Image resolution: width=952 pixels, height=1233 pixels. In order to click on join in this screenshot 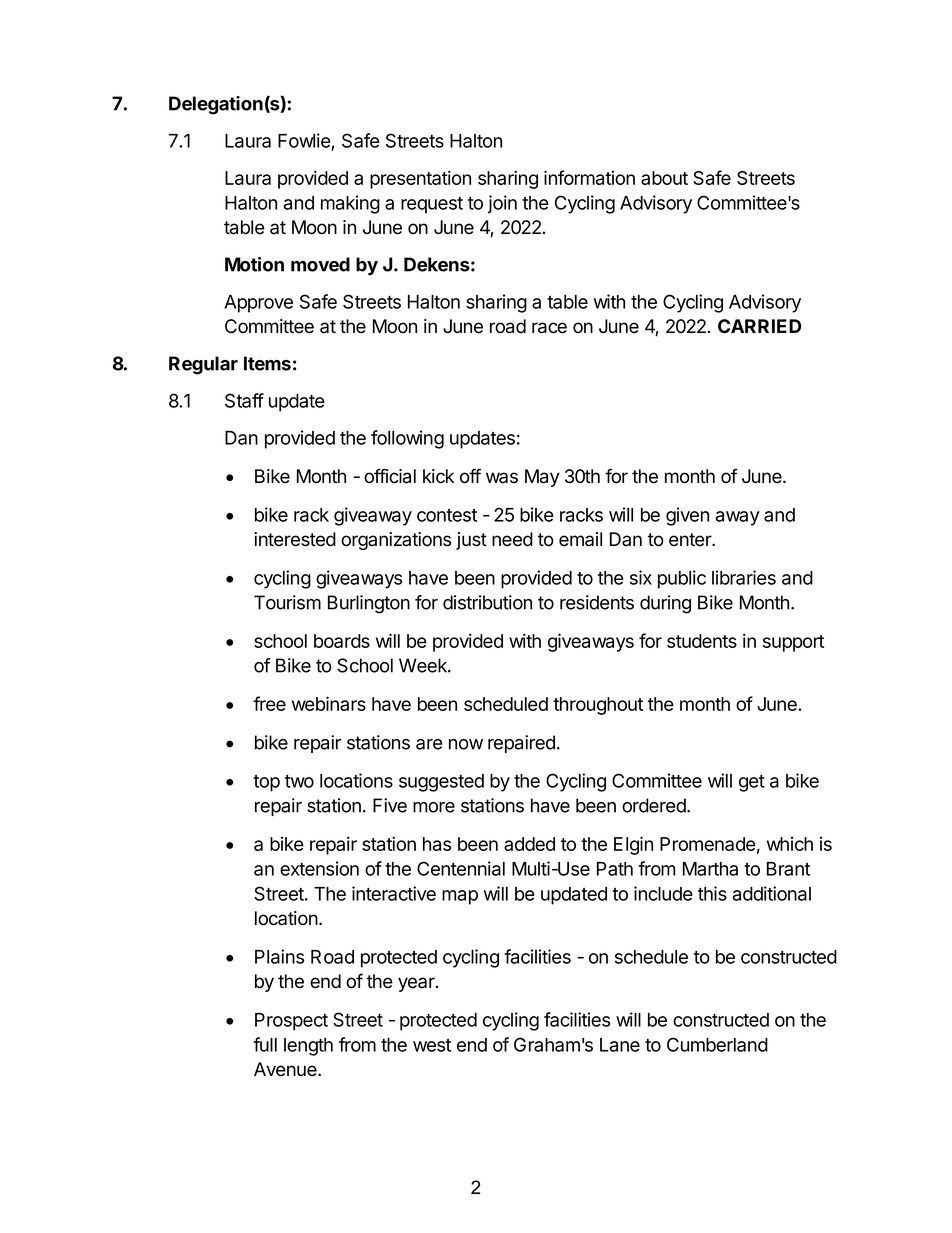, I will do `click(502, 204)`.
